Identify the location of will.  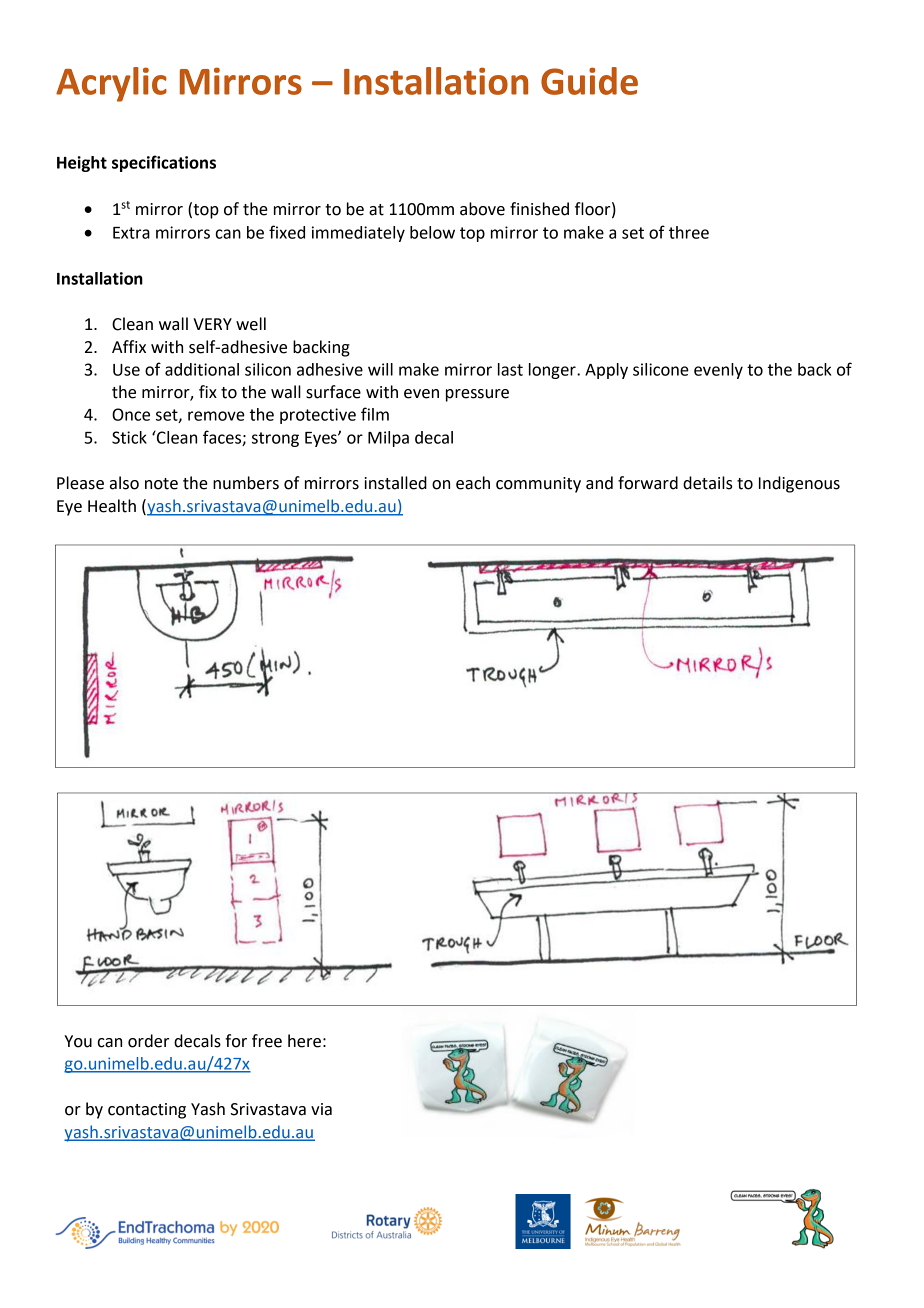
(380, 369).
